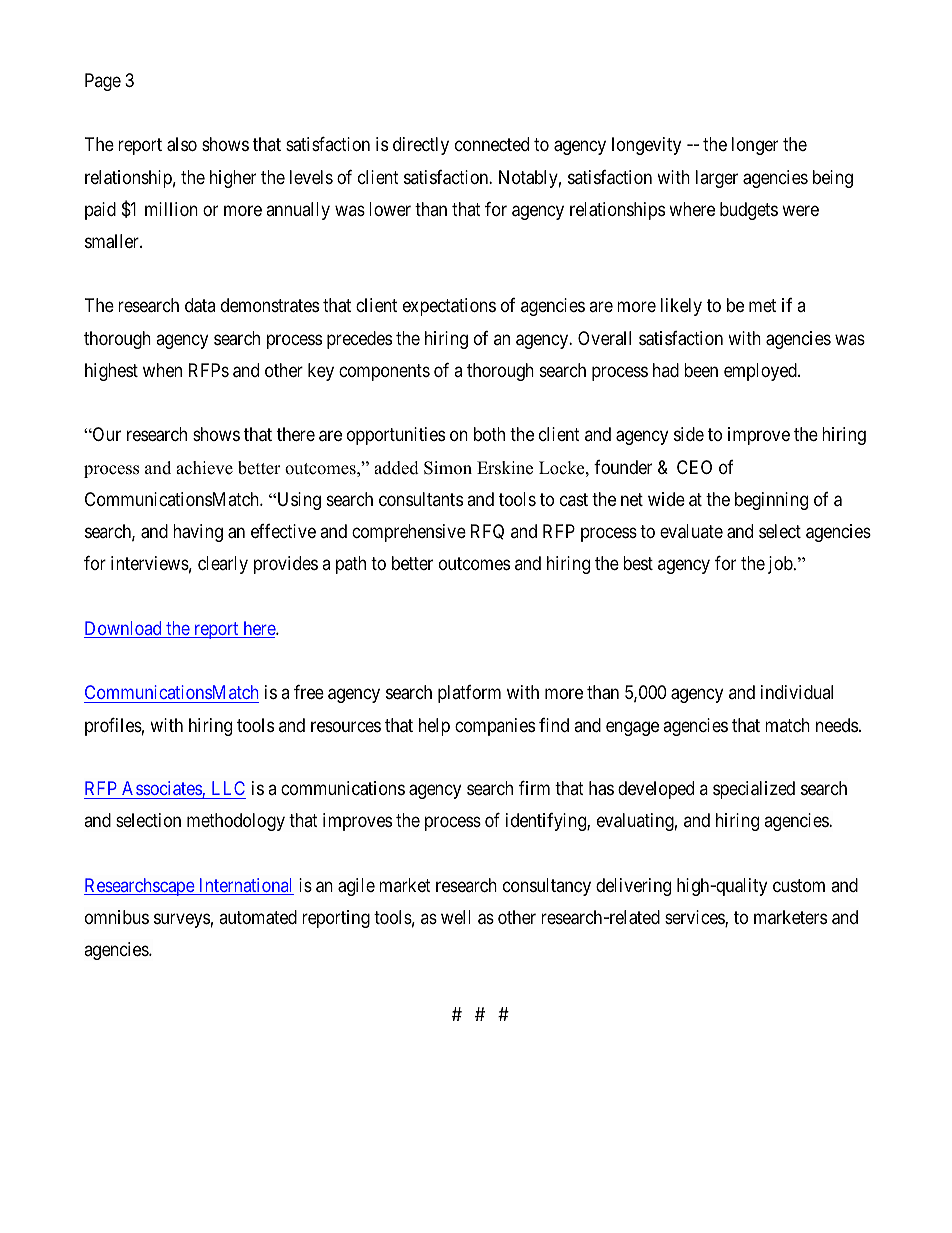 This screenshot has height=1233, width=952. Describe the element at coordinates (384, 372) in the screenshot. I see `components` at that location.
